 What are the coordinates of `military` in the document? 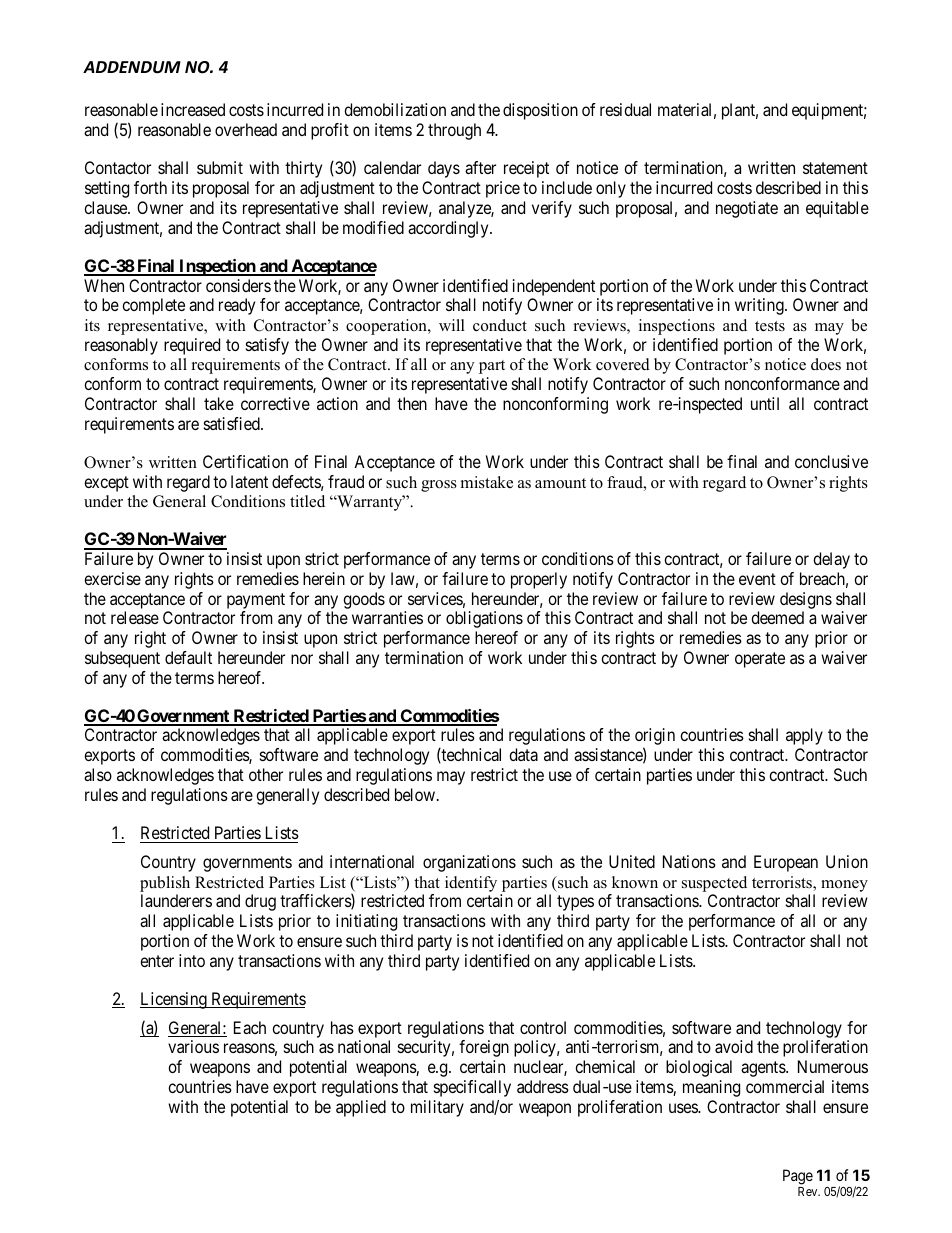 It's located at (437, 1108).
